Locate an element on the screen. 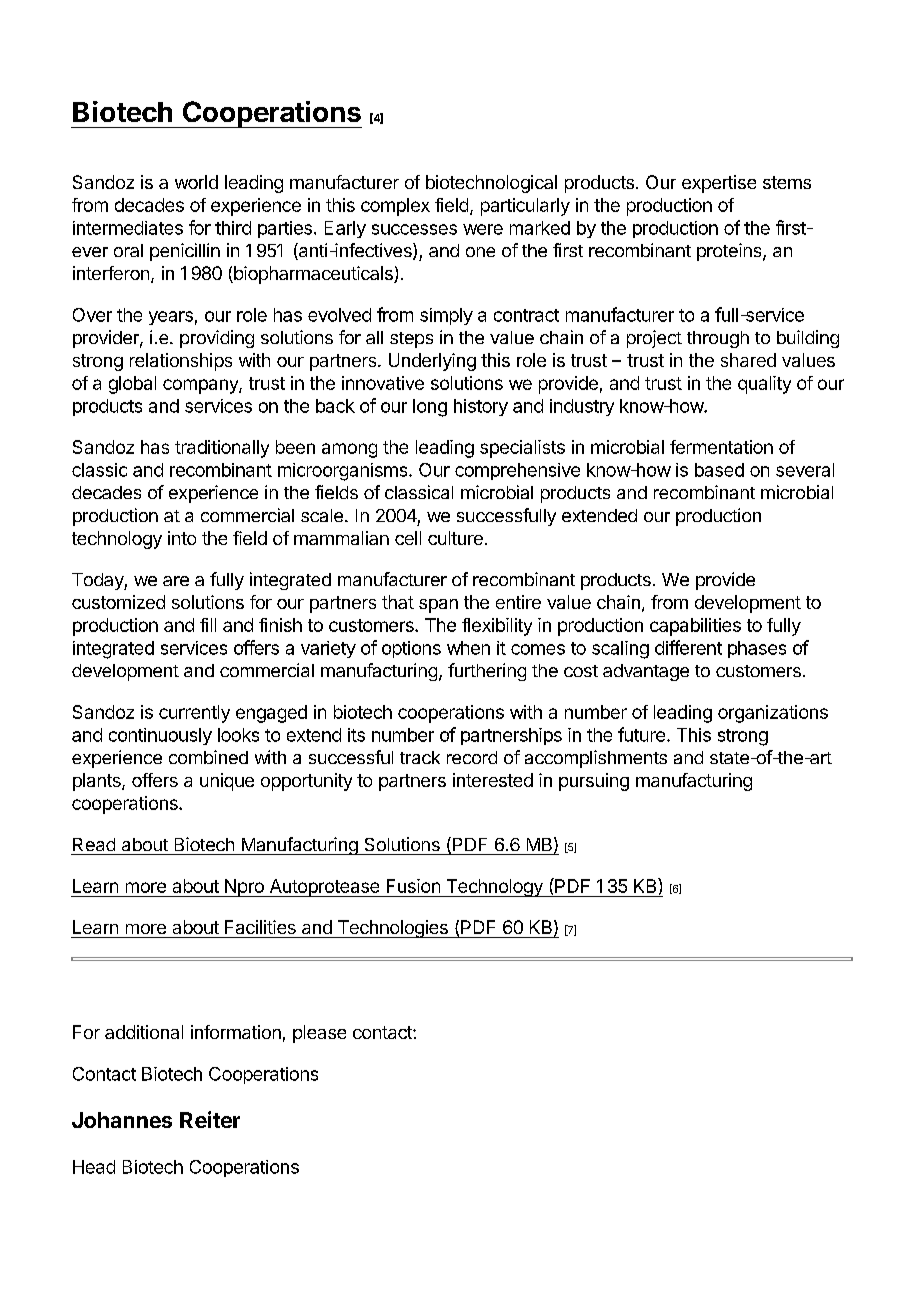 The image size is (924, 1308). span is located at coordinates (438, 606).
